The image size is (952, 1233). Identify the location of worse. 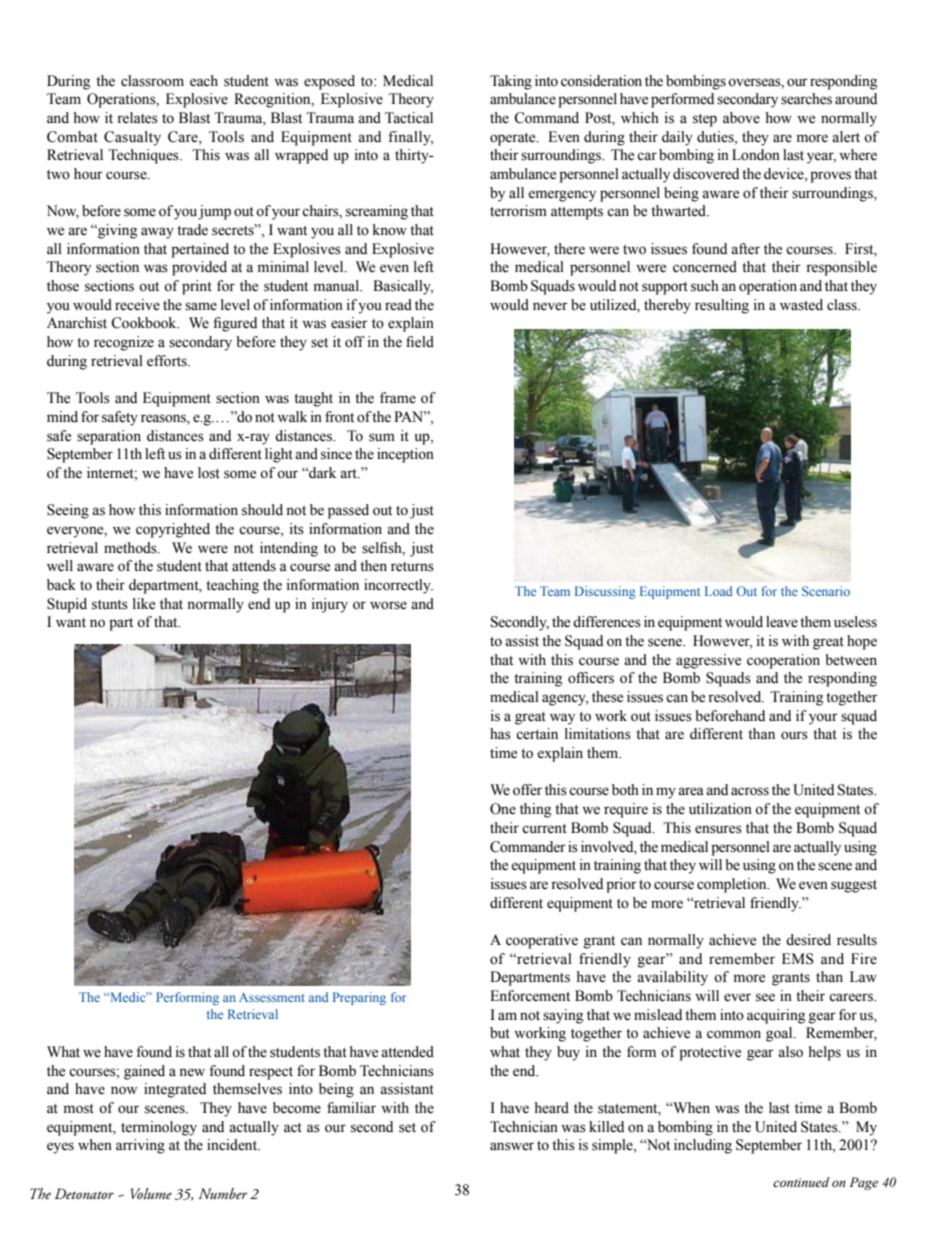
(388, 605).
